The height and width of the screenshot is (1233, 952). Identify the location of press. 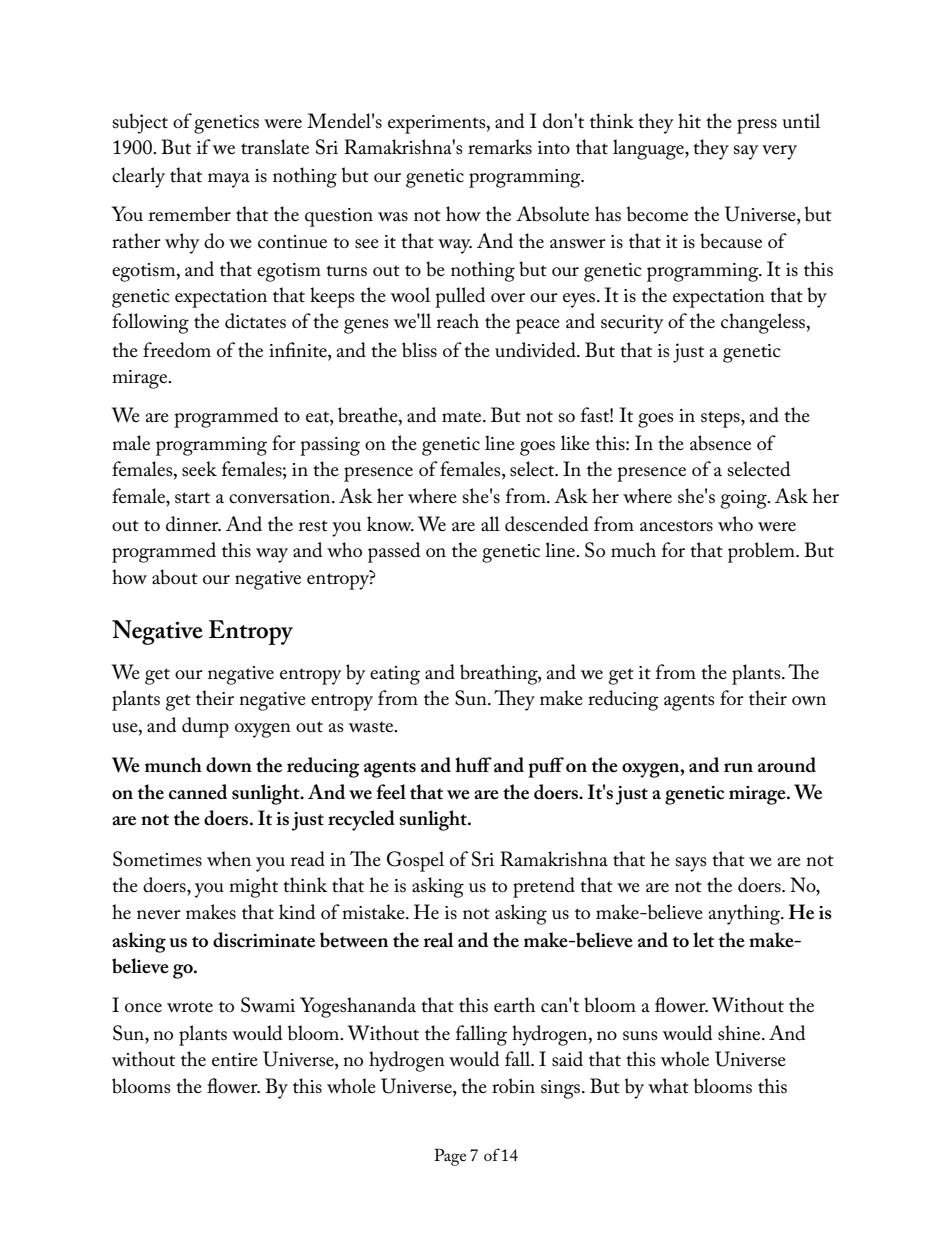
(757, 126).
